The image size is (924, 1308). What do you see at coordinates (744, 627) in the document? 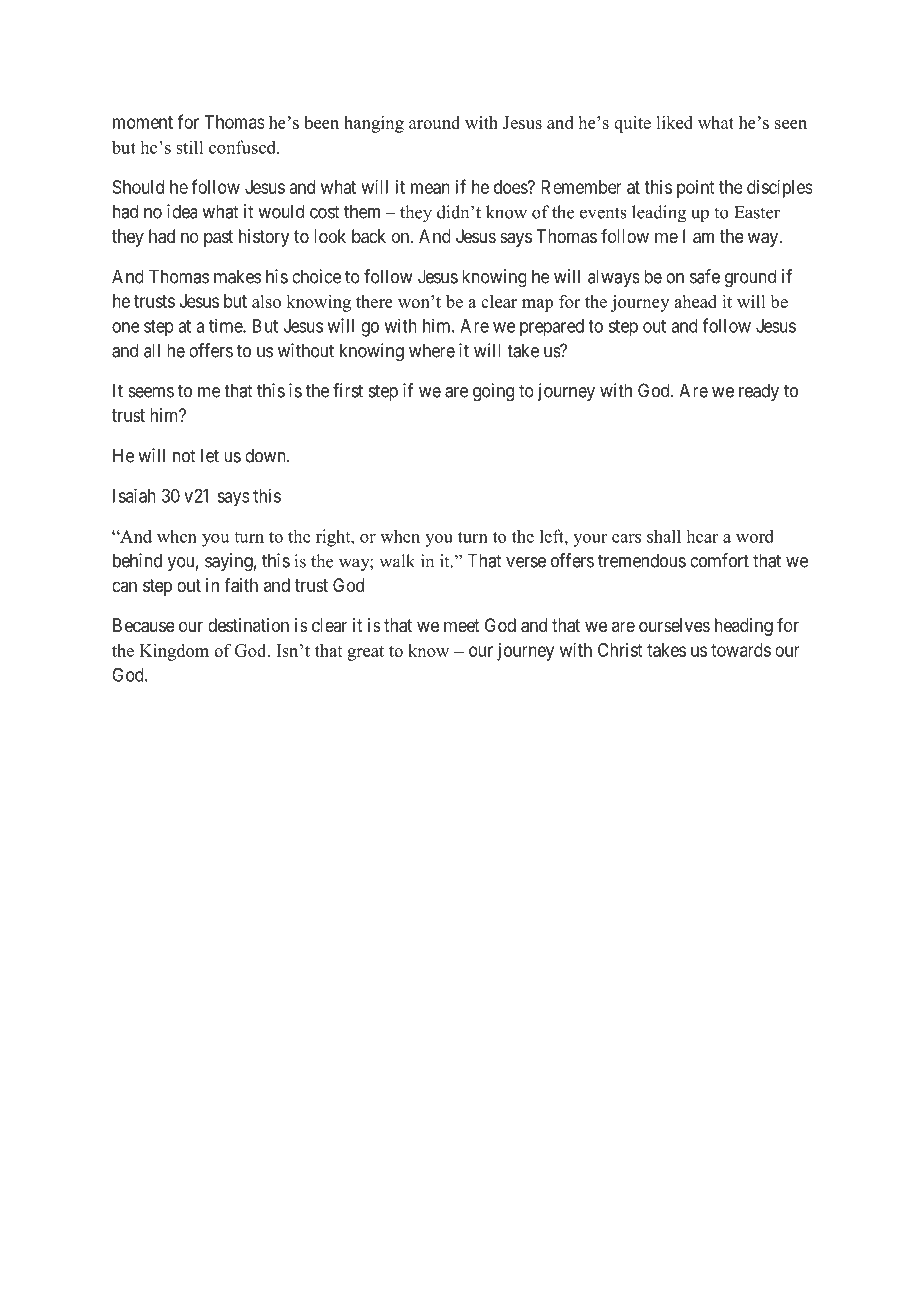
I see `heading` at bounding box center [744, 627].
